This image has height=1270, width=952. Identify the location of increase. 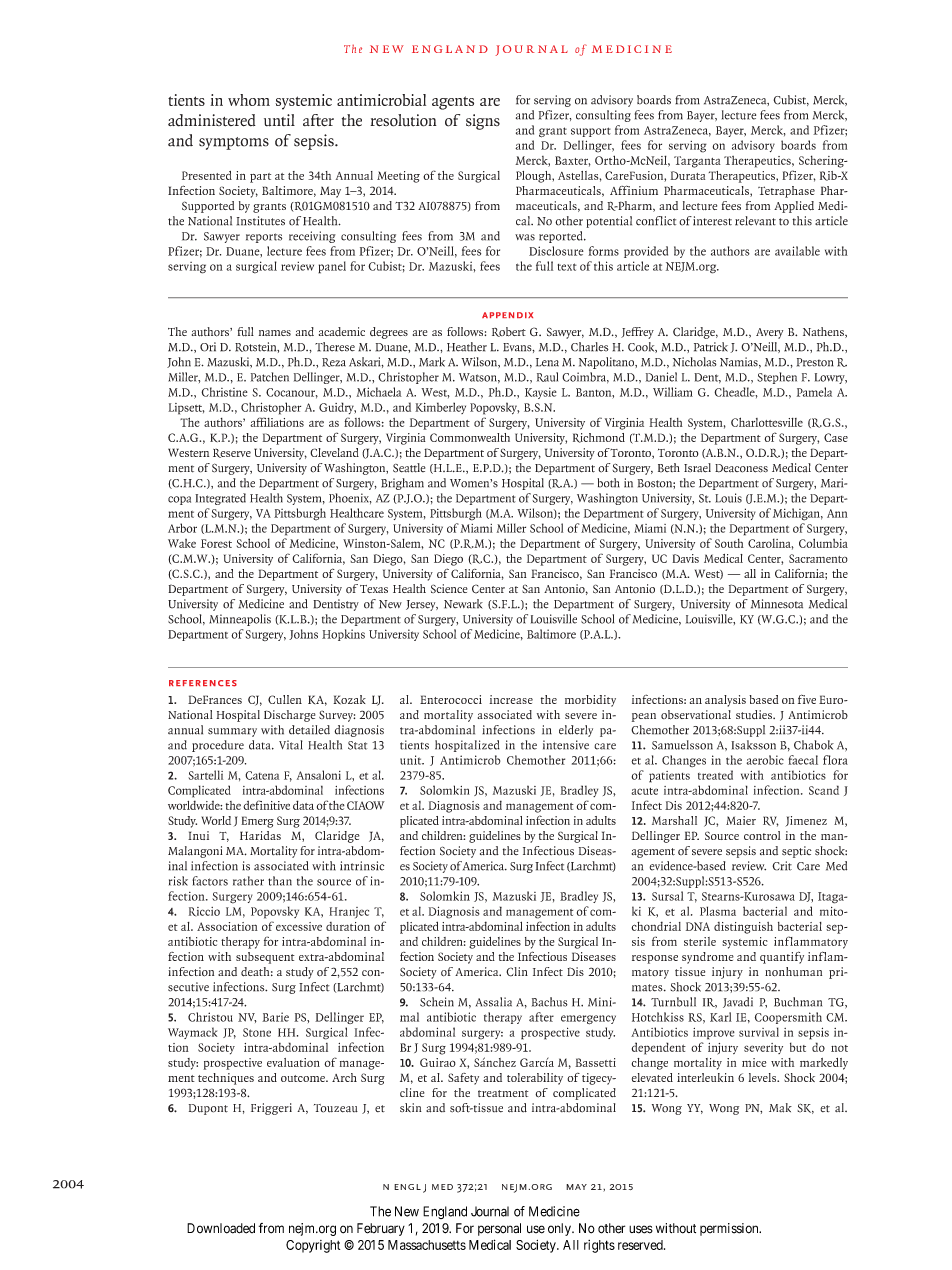
(511, 699).
